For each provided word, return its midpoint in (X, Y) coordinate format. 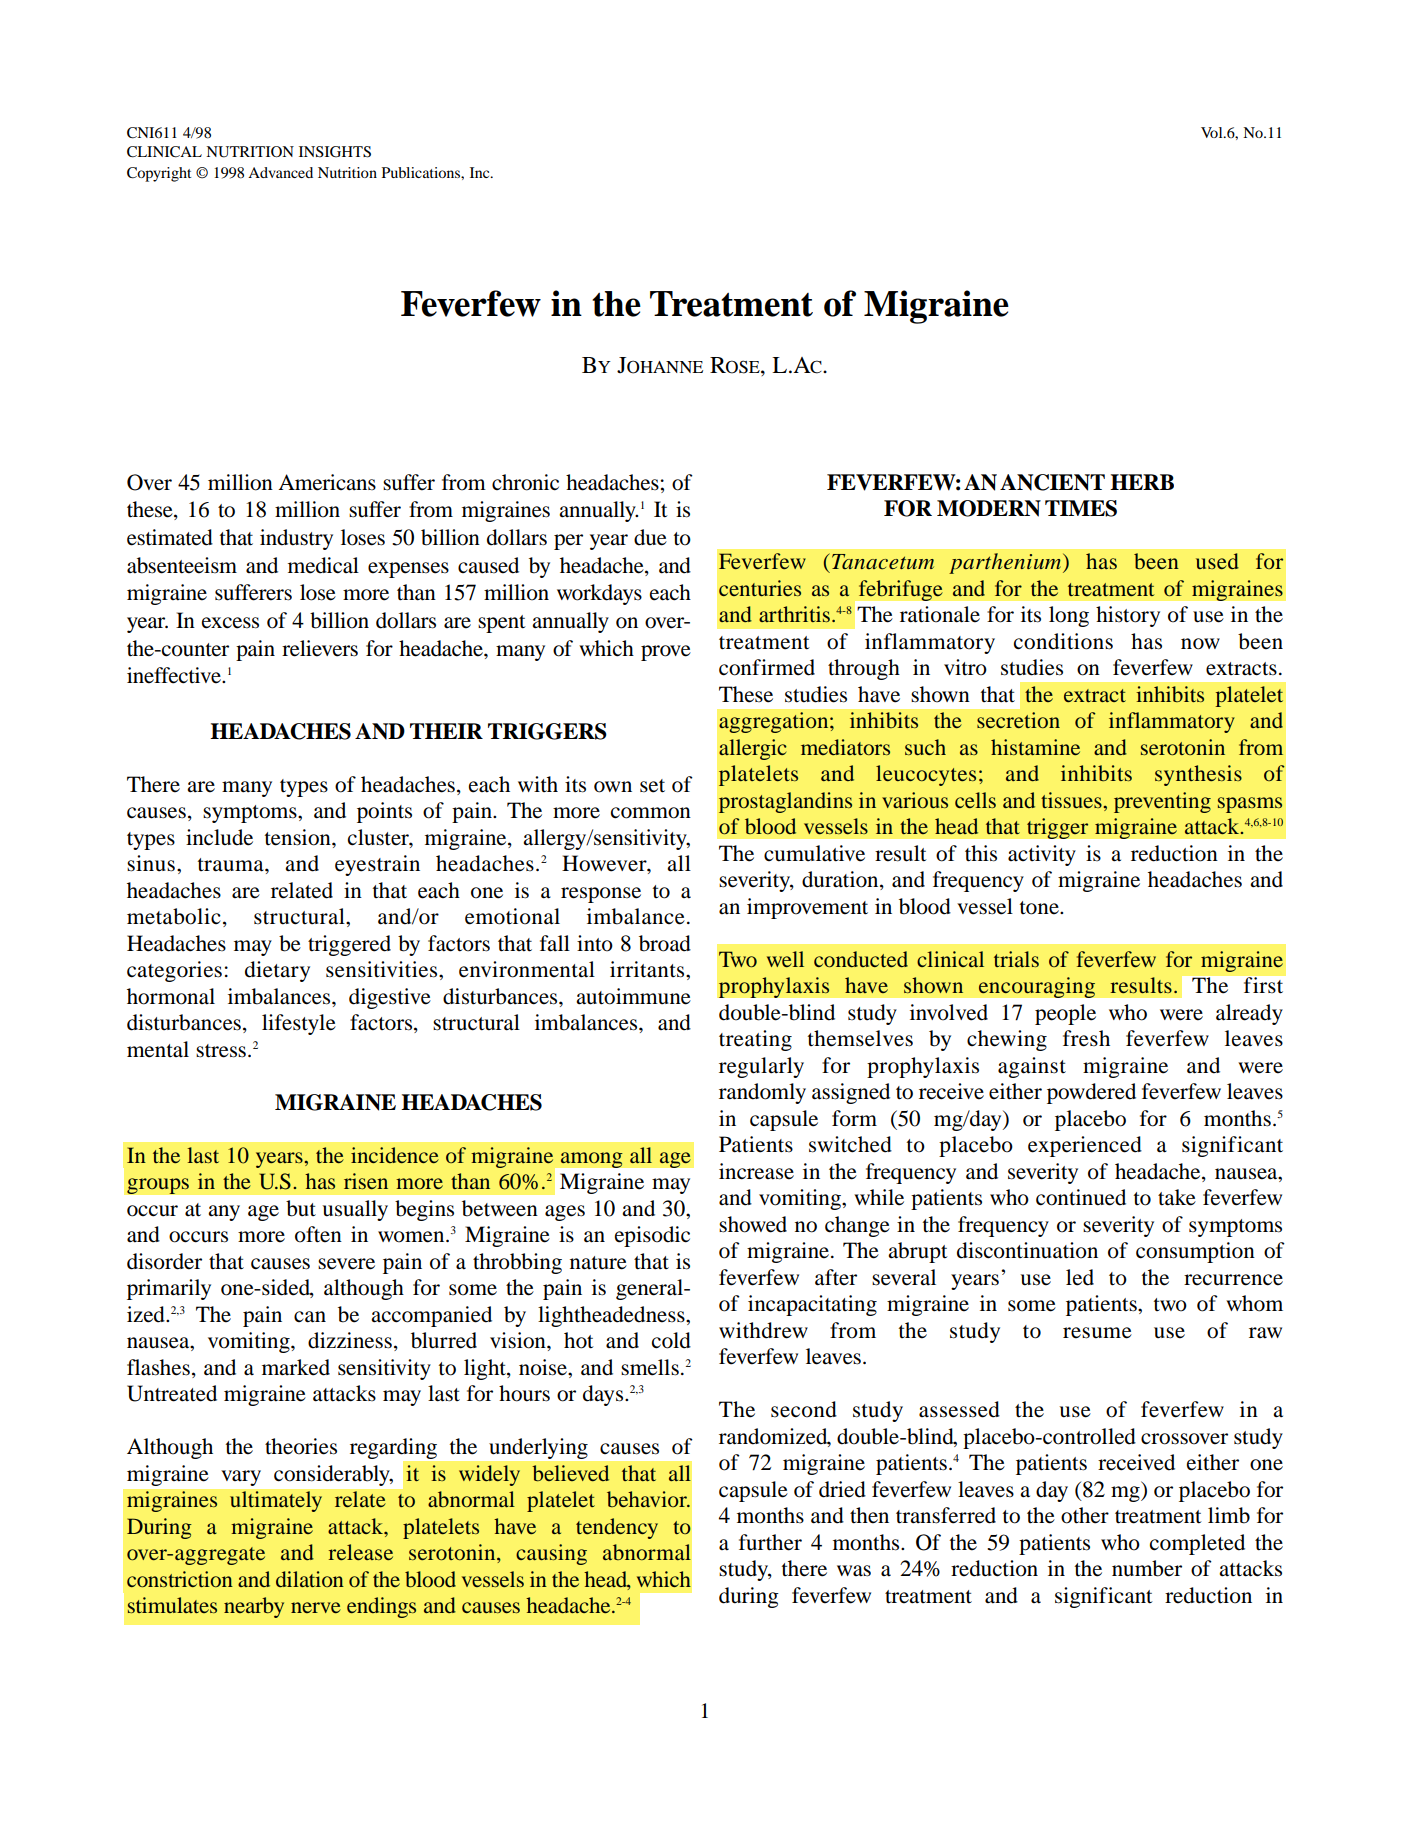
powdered (1091, 1093)
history (1128, 616)
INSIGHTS (335, 152)
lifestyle (299, 1024)
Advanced (280, 172)
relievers (320, 648)
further (770, 1542)
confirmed (767, 667)
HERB (1142, 482)
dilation (310, 1579)
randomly (762, 1093)
